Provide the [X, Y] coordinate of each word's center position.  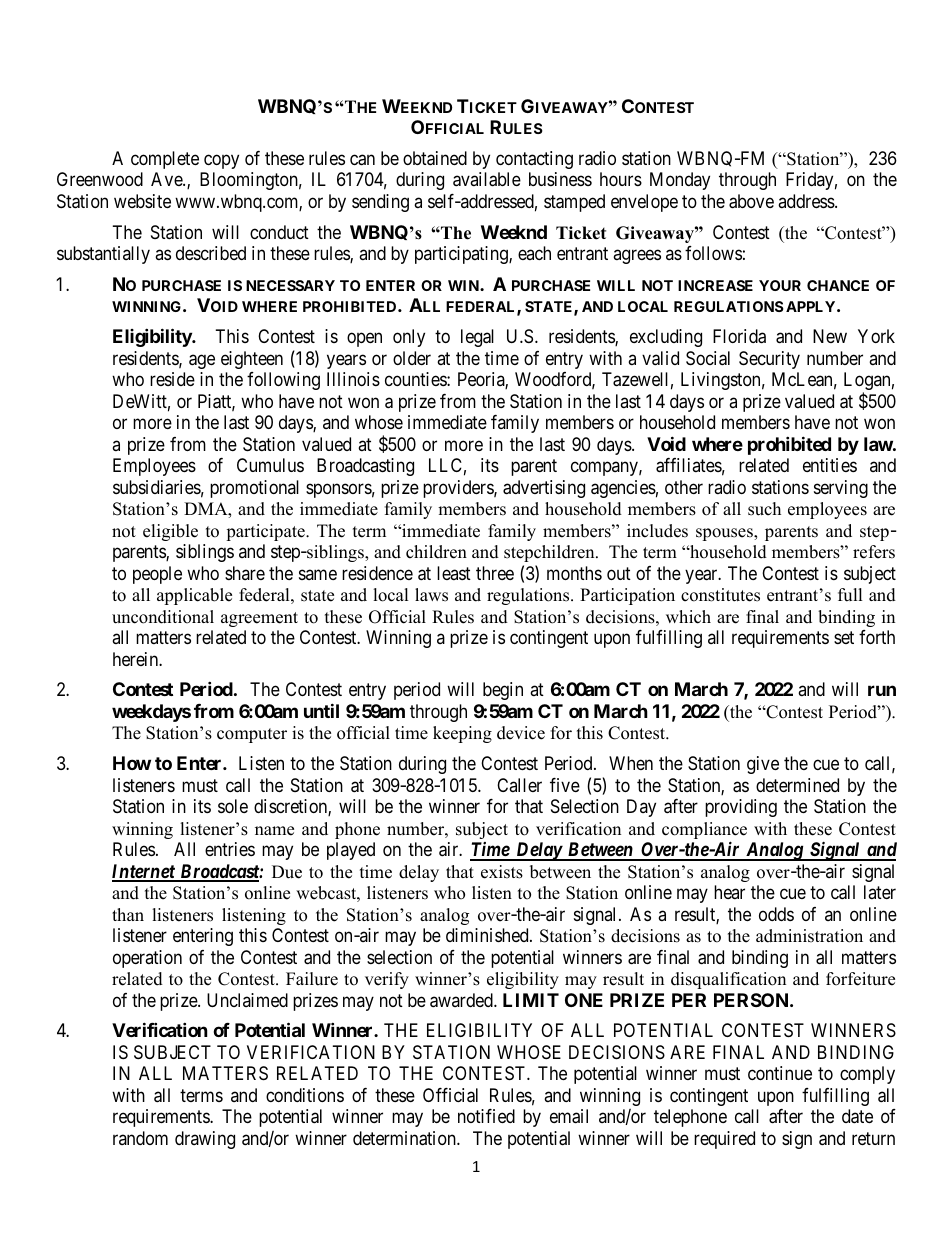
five [565, 785]
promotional [254, 489]
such [764, 509]
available [487, 179]
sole [233, 806]
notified [486, 1116]
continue [780, 1073]
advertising [544, 489]
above [751, 201]
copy [221, 161]
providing [741, 808]
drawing [205, 1140]
